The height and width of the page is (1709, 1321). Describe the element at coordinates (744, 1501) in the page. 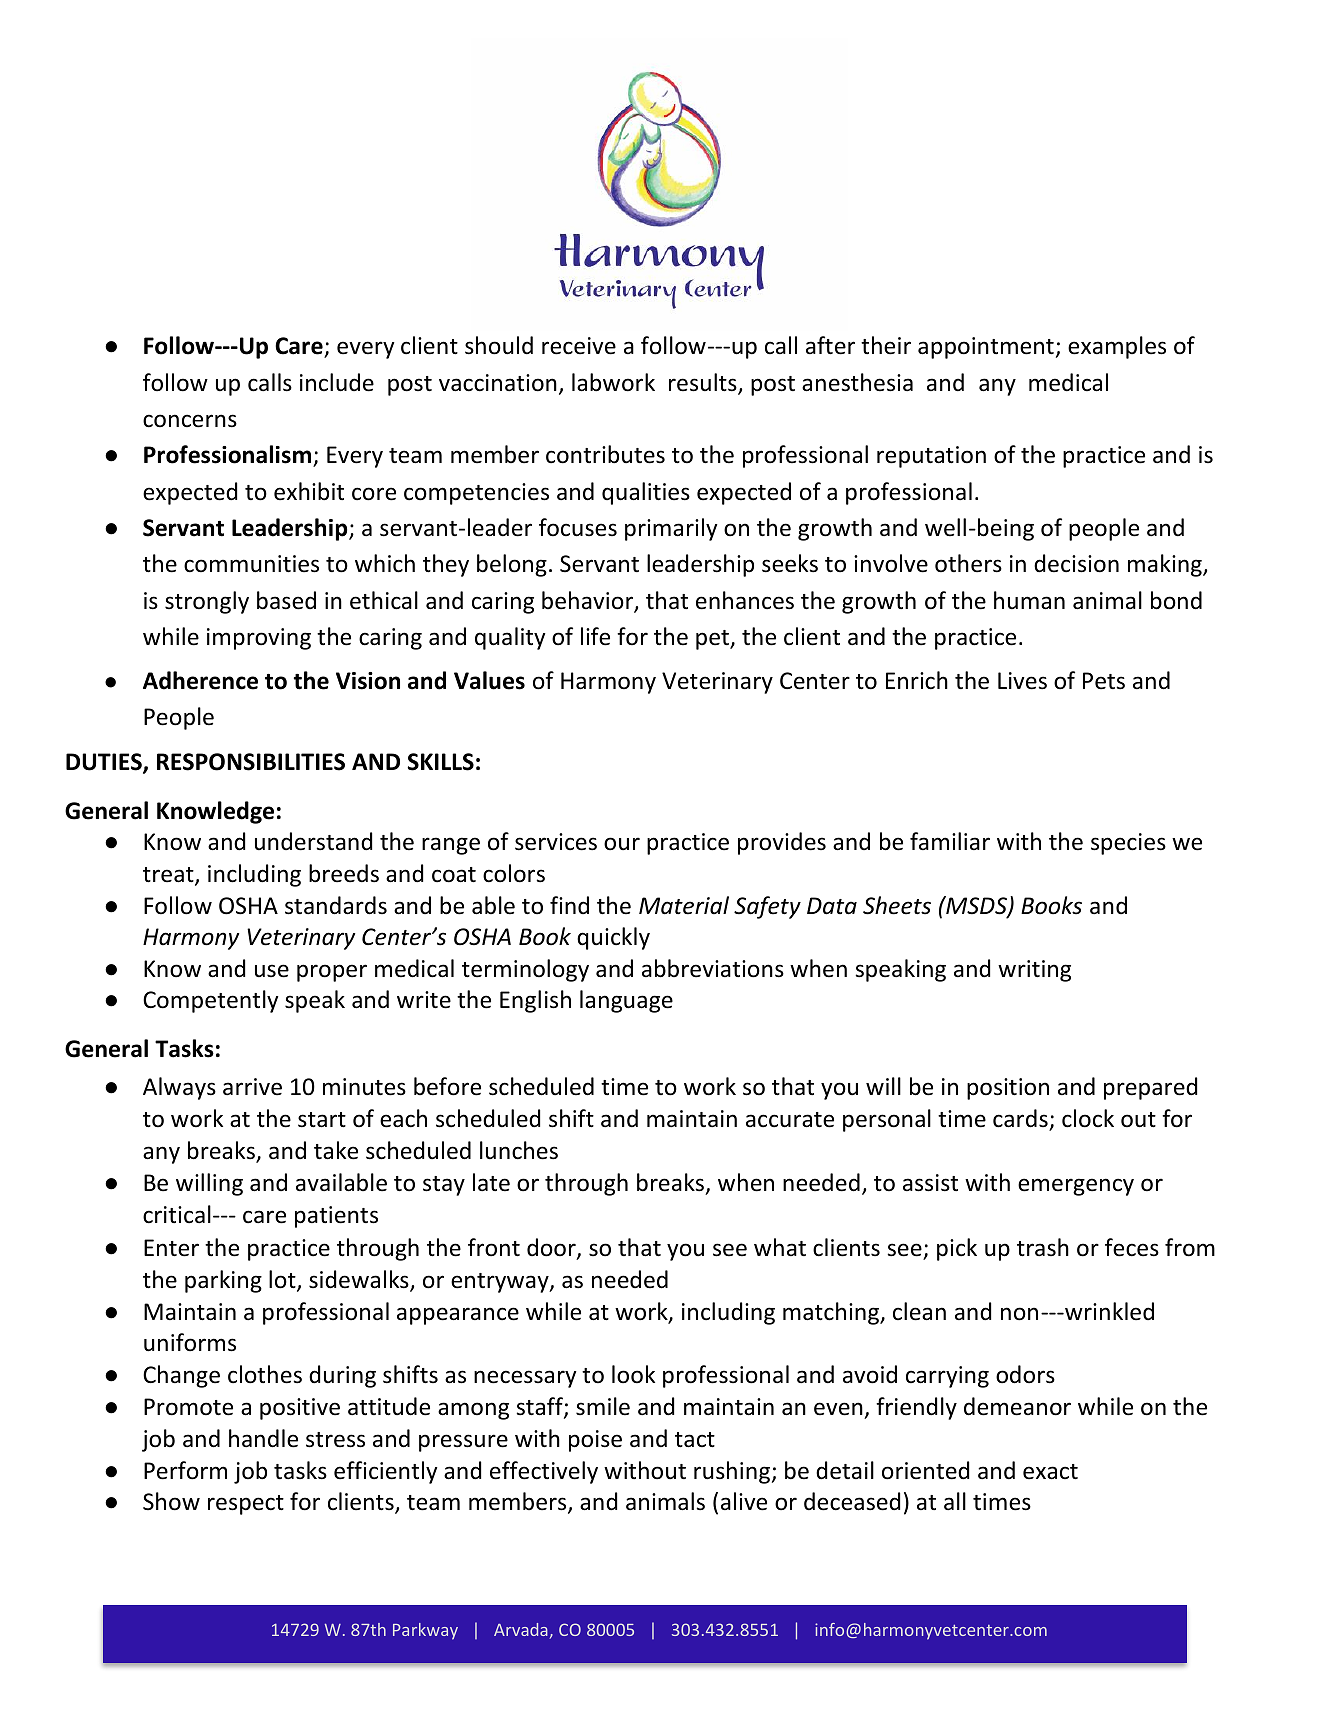

I see `alive` at that location.
